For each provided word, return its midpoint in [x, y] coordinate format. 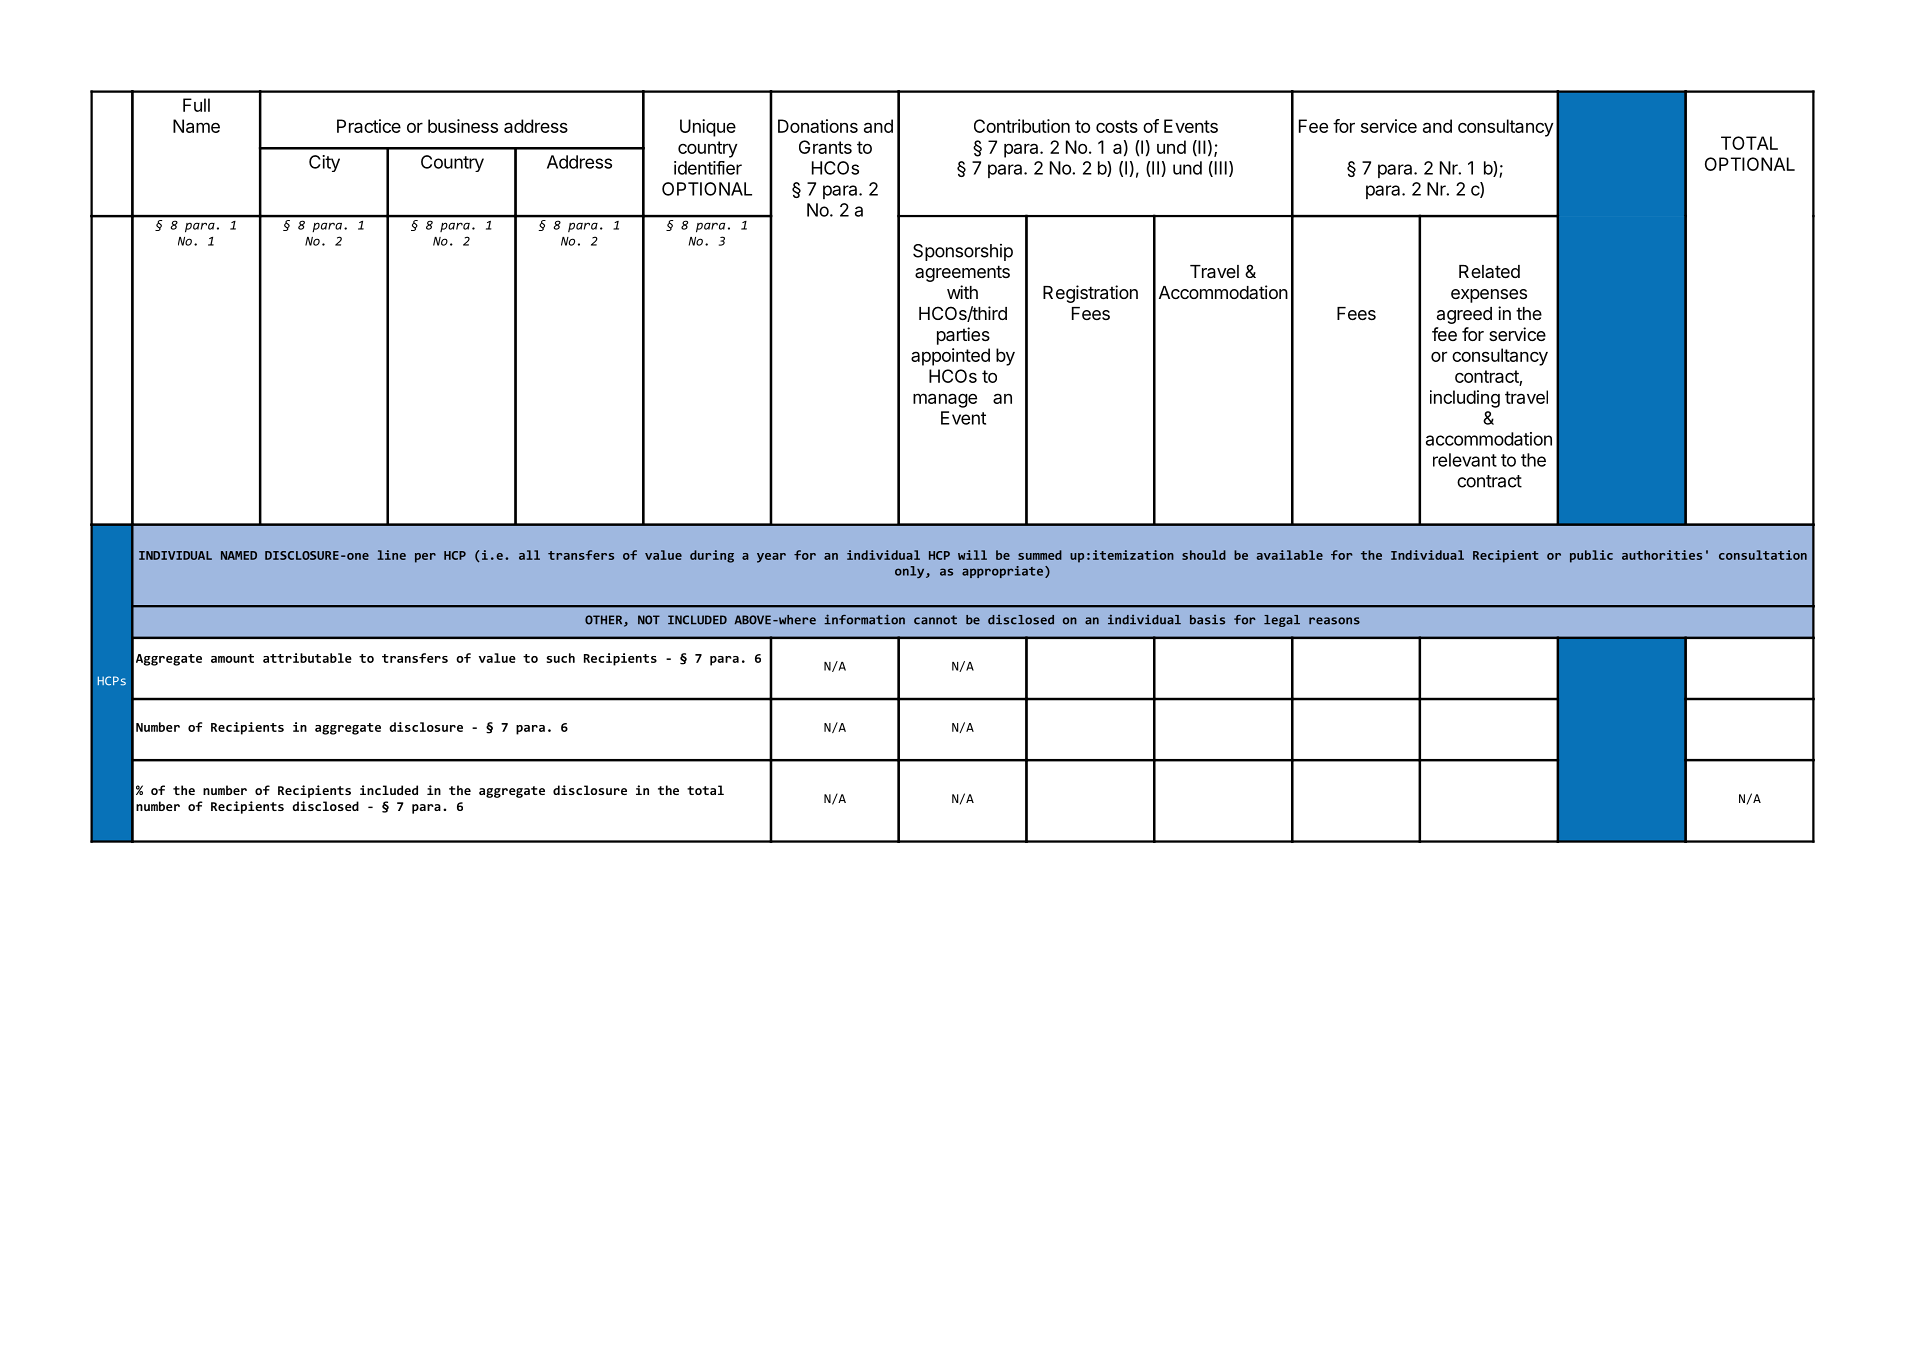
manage [945, 400]
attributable [307, 658]
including [1465, 399]
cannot [935, 620]
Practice [369, 126]
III [1219, 169]
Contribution [1022, 126]
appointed [950, 357]
